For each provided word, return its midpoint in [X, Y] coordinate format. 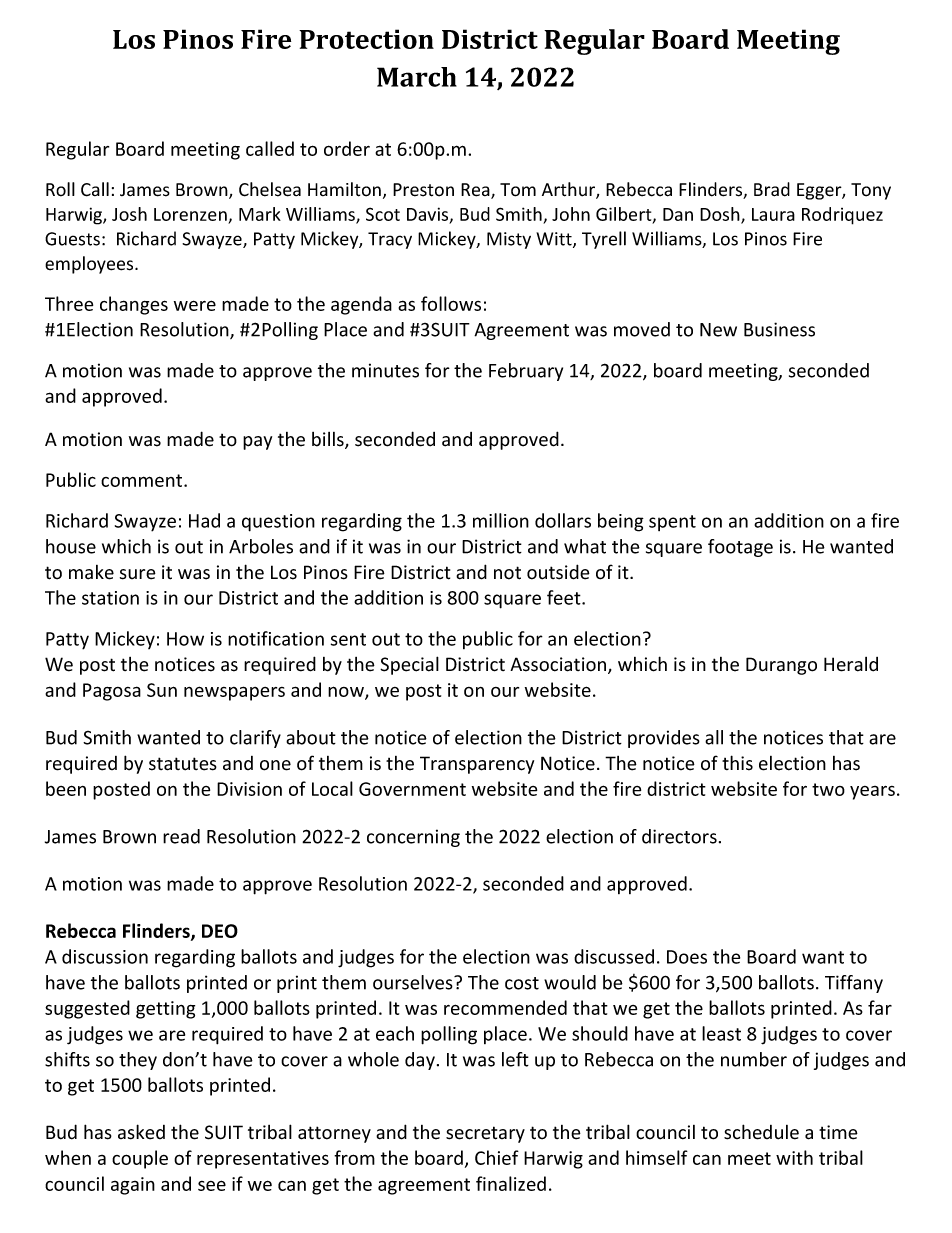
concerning [413, 838]
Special [409, 665]
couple [140, 1159]
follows [451, 303]
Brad [772, 189]
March [417, 77]
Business [779, 329]
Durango [781, 666]
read [181, 836]
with [794, 1157]
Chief [497, 1157]
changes [134, 305]
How [185, 639]
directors [679, 836]
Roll [60, 189]
